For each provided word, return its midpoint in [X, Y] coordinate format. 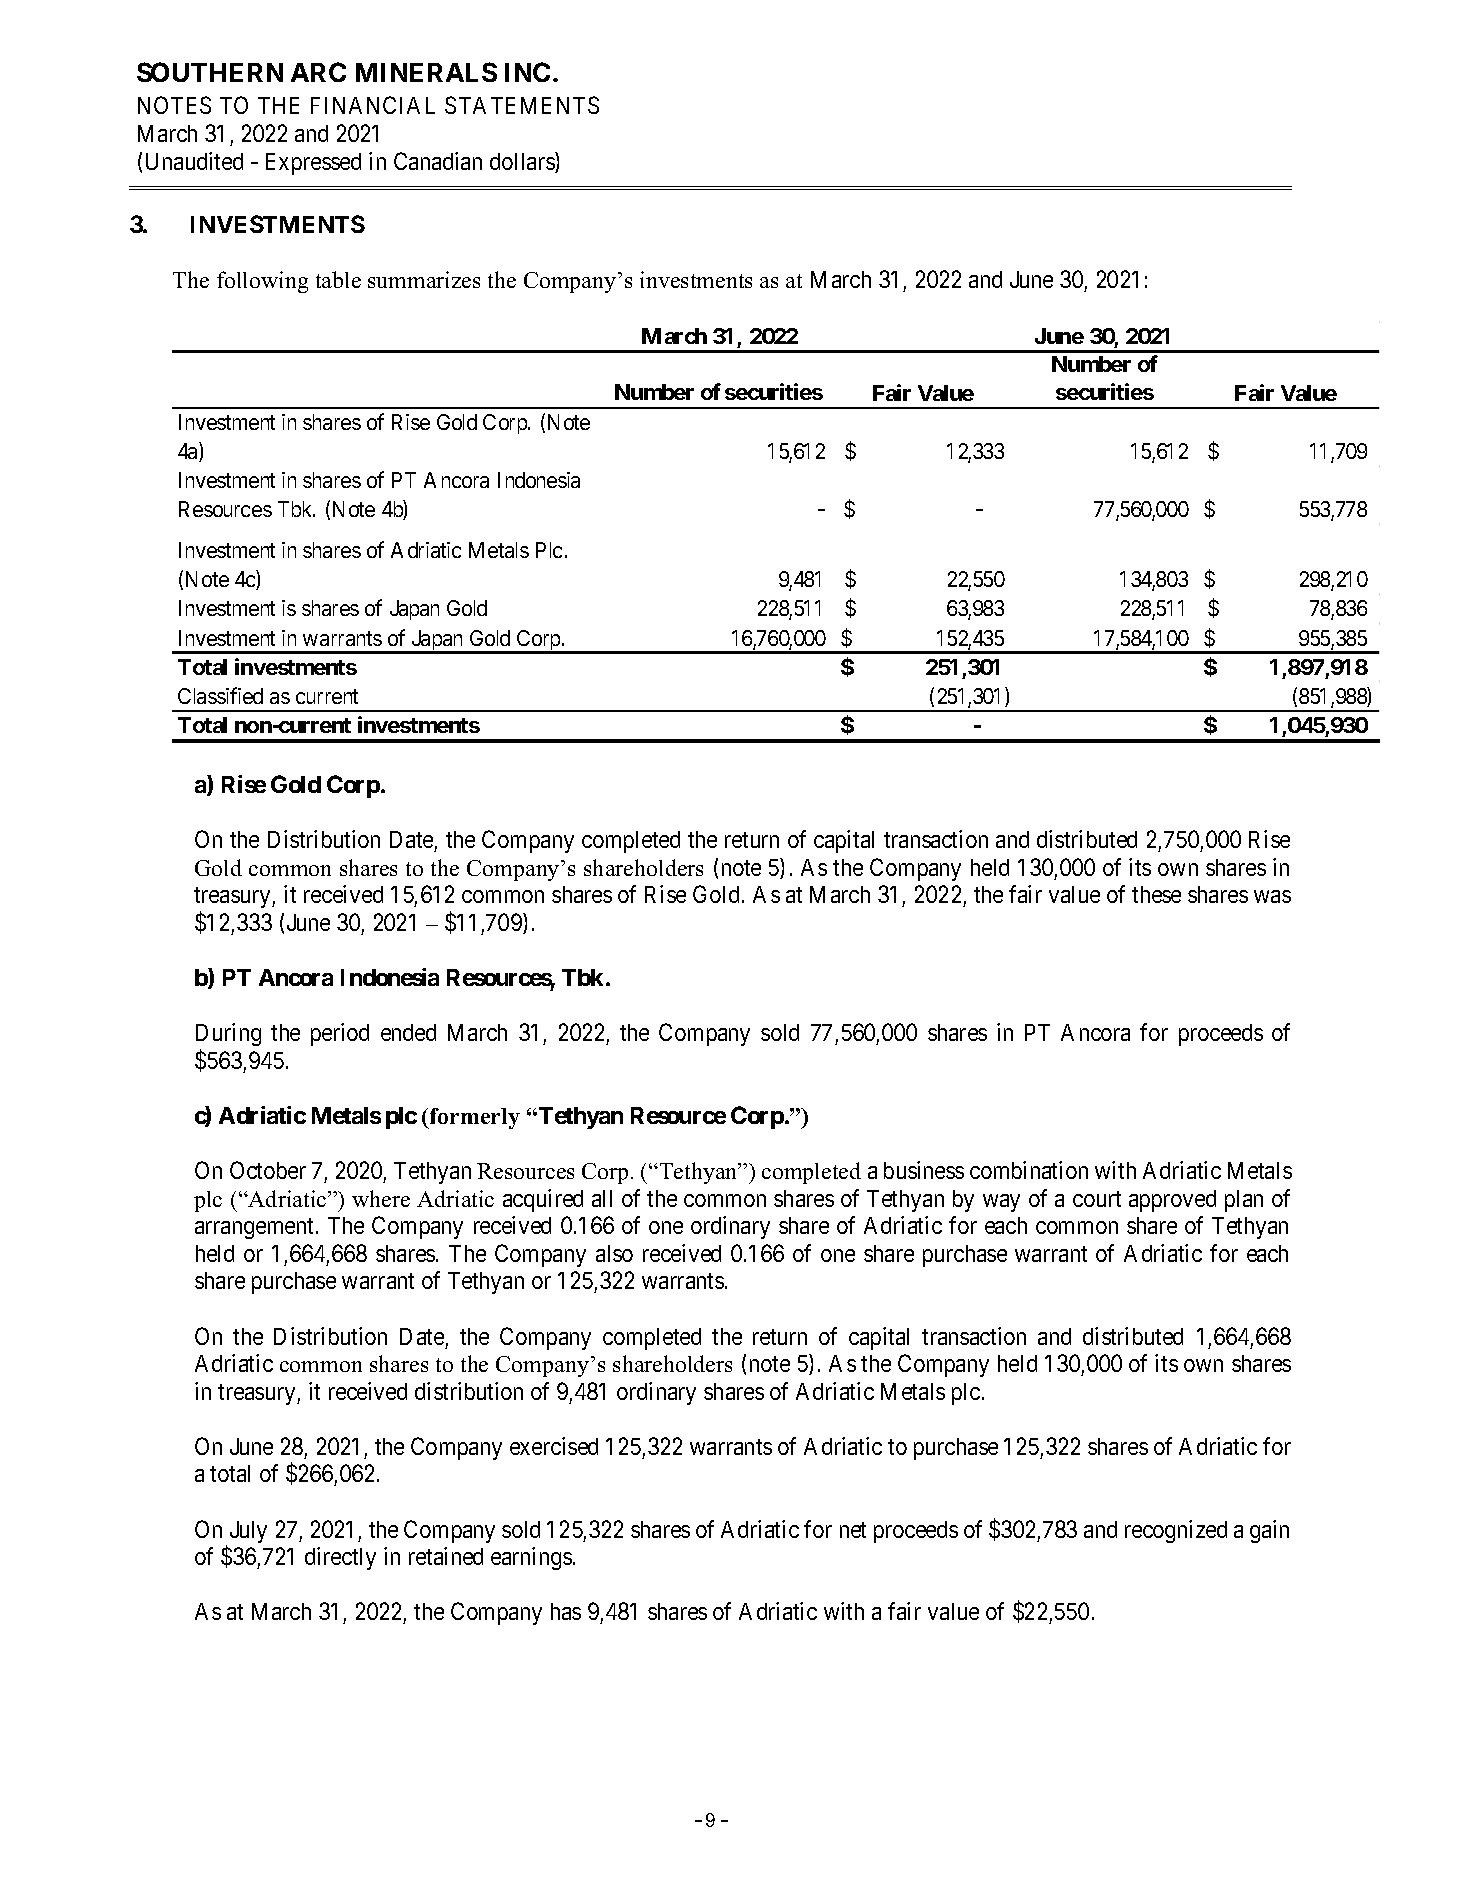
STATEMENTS [522, 105]
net [853, 1530]
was [1272, 896]
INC [527, 72]
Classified [220, 695]
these [1156, 894]
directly [340, 1558]
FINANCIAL [373, 105]
